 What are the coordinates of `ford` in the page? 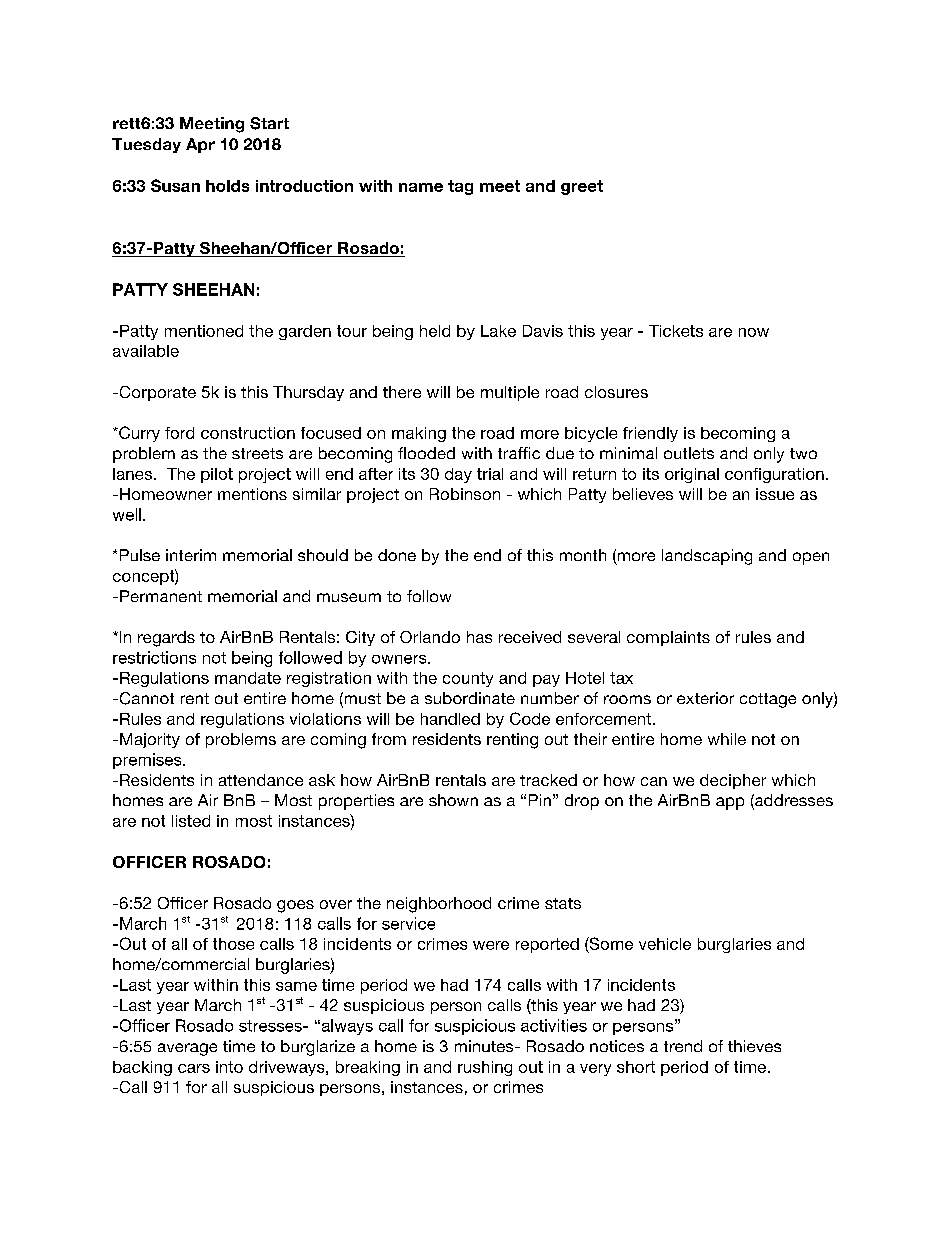 It's located at (179, 433).
